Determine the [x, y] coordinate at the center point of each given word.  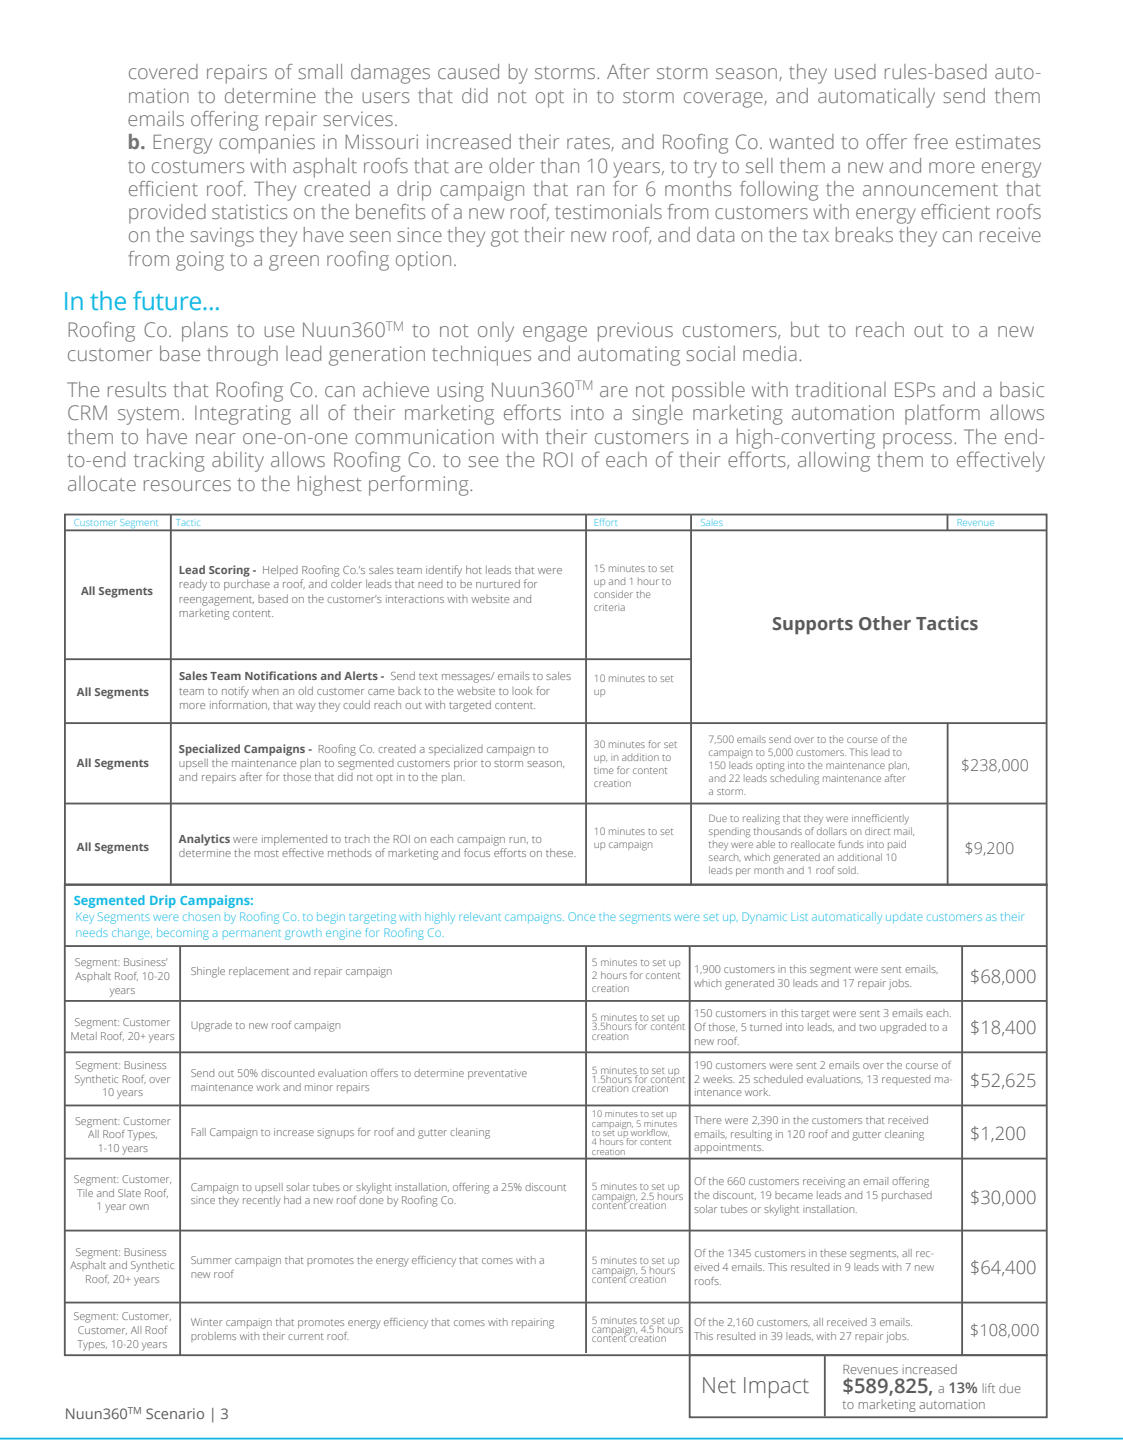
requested [906, 1080]
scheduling [794, 779]
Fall [198, 1132]
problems [213, 1337]
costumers [198, 166]
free [931, 141]
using [460, 392]
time [604, 771]
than [560, 165]
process [919, 441]
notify [235, 692]
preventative [497, 1074]
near [216, 438]
